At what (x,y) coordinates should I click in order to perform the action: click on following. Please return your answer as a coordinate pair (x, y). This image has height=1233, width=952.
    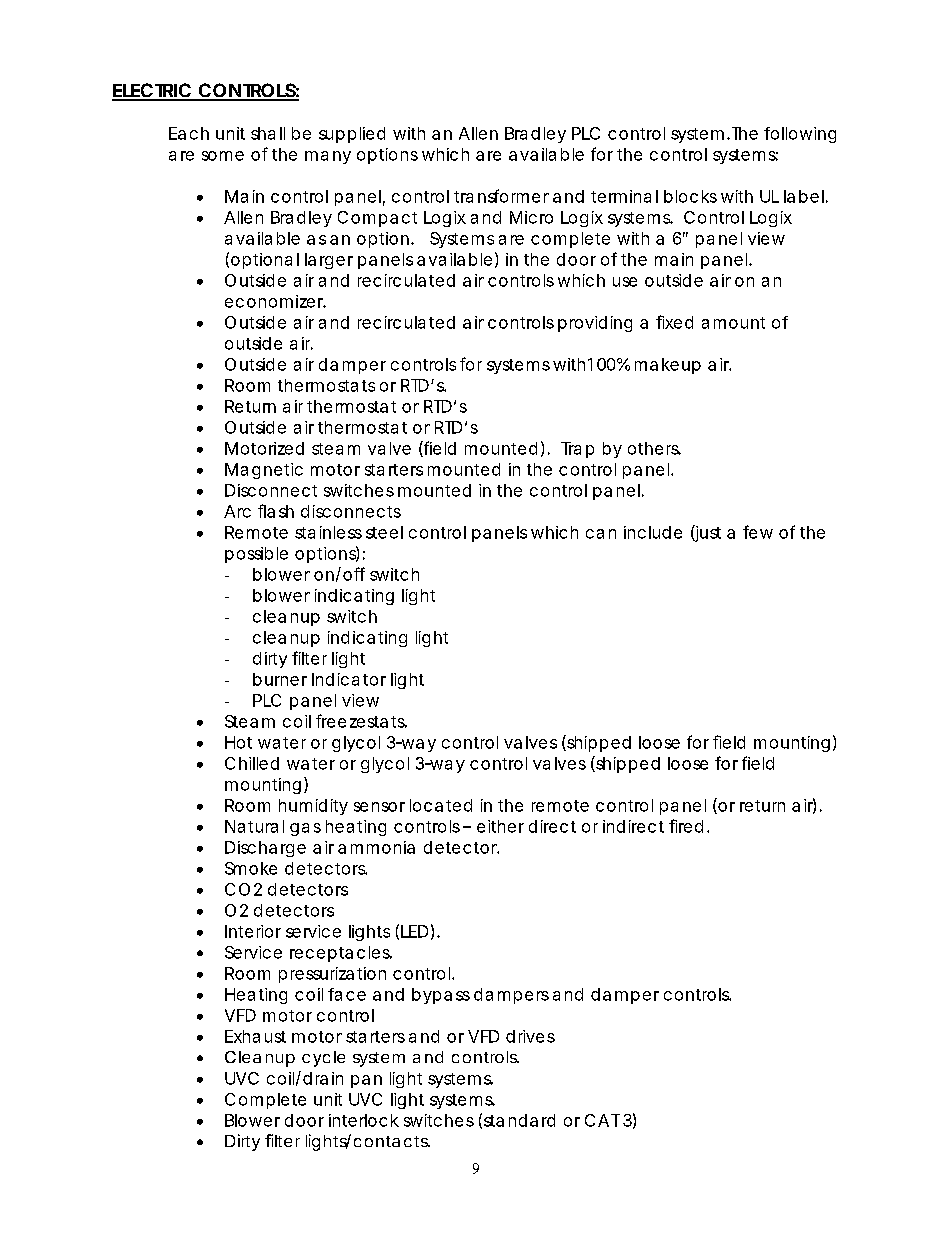
    Looking at the image, I should click on (800, 135).
